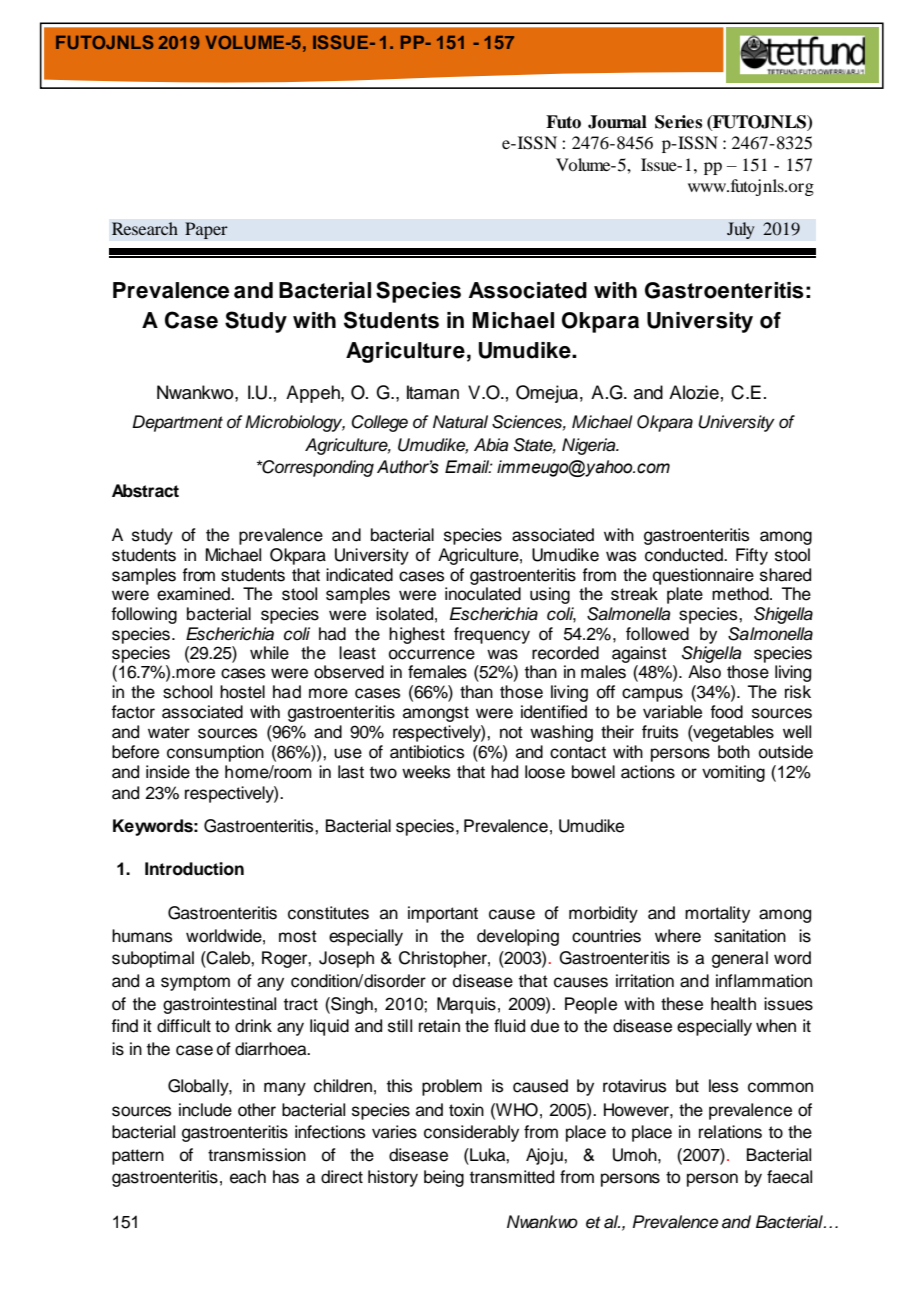  What do you see at coordinates (678, 122) in the screenshot?
I see `Series` at bounding box center [678, 122].
